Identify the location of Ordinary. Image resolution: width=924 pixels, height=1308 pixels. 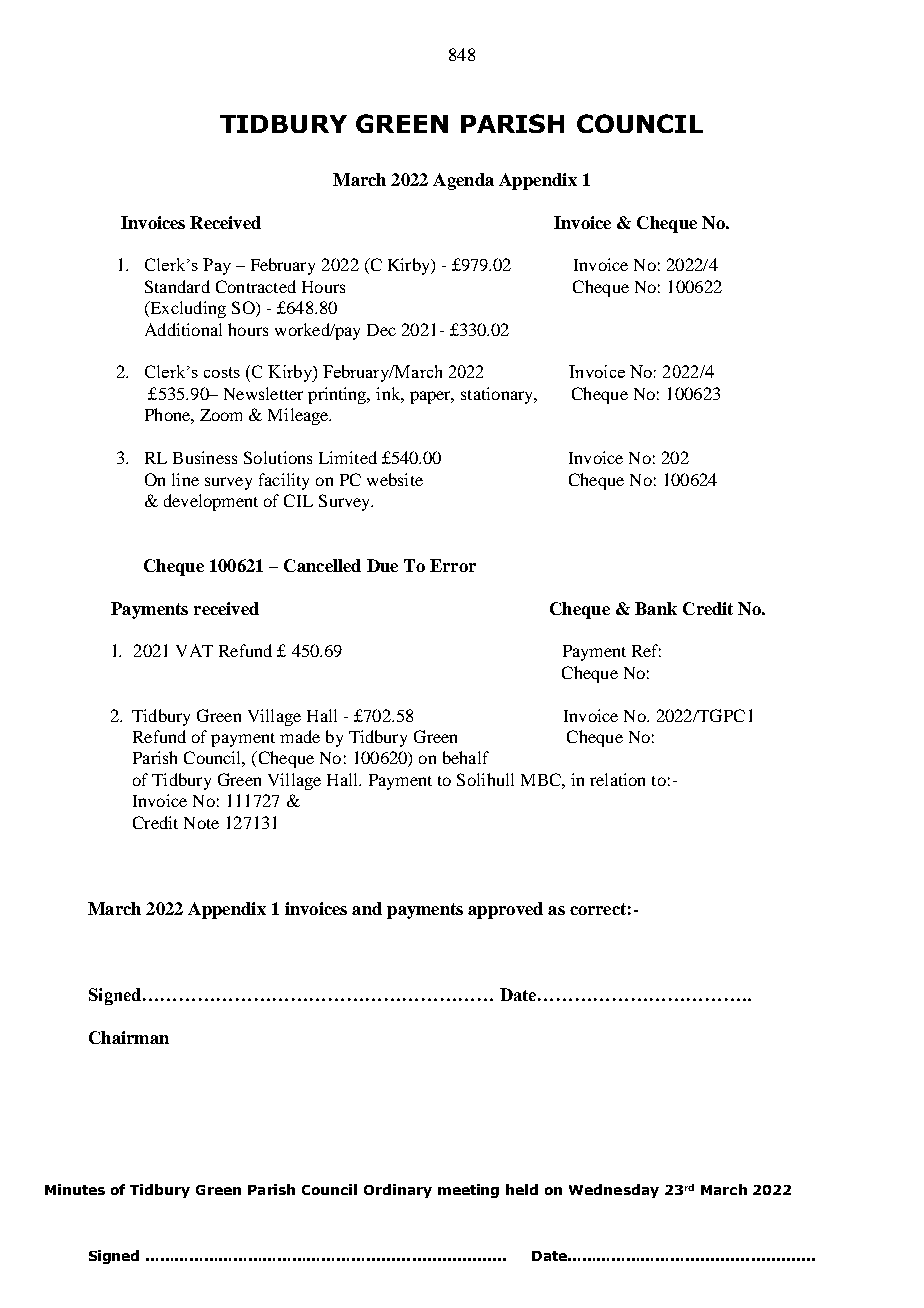
(398, 1191).
